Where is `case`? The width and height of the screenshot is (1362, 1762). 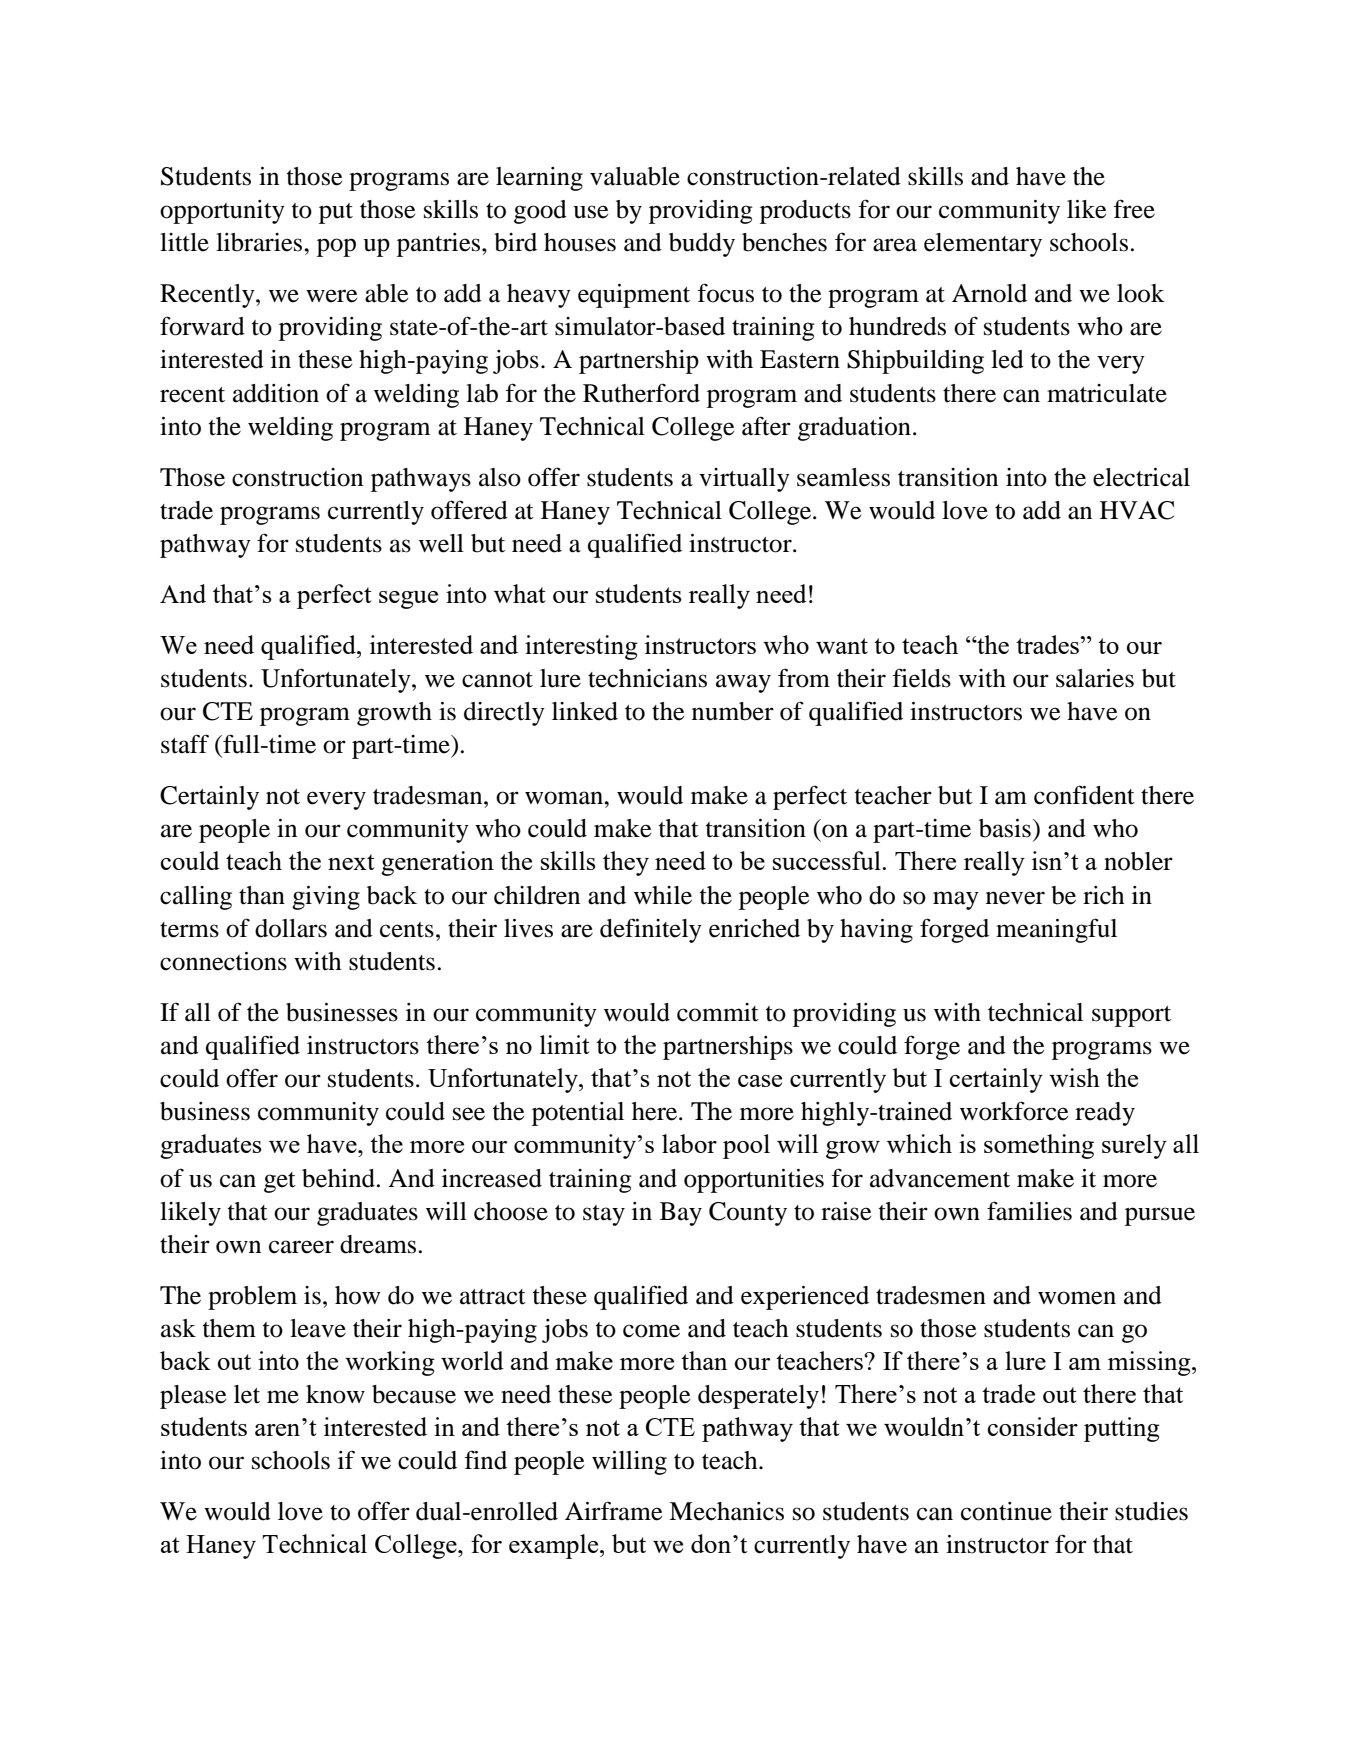 case is located at coordinates (760, 1081).
